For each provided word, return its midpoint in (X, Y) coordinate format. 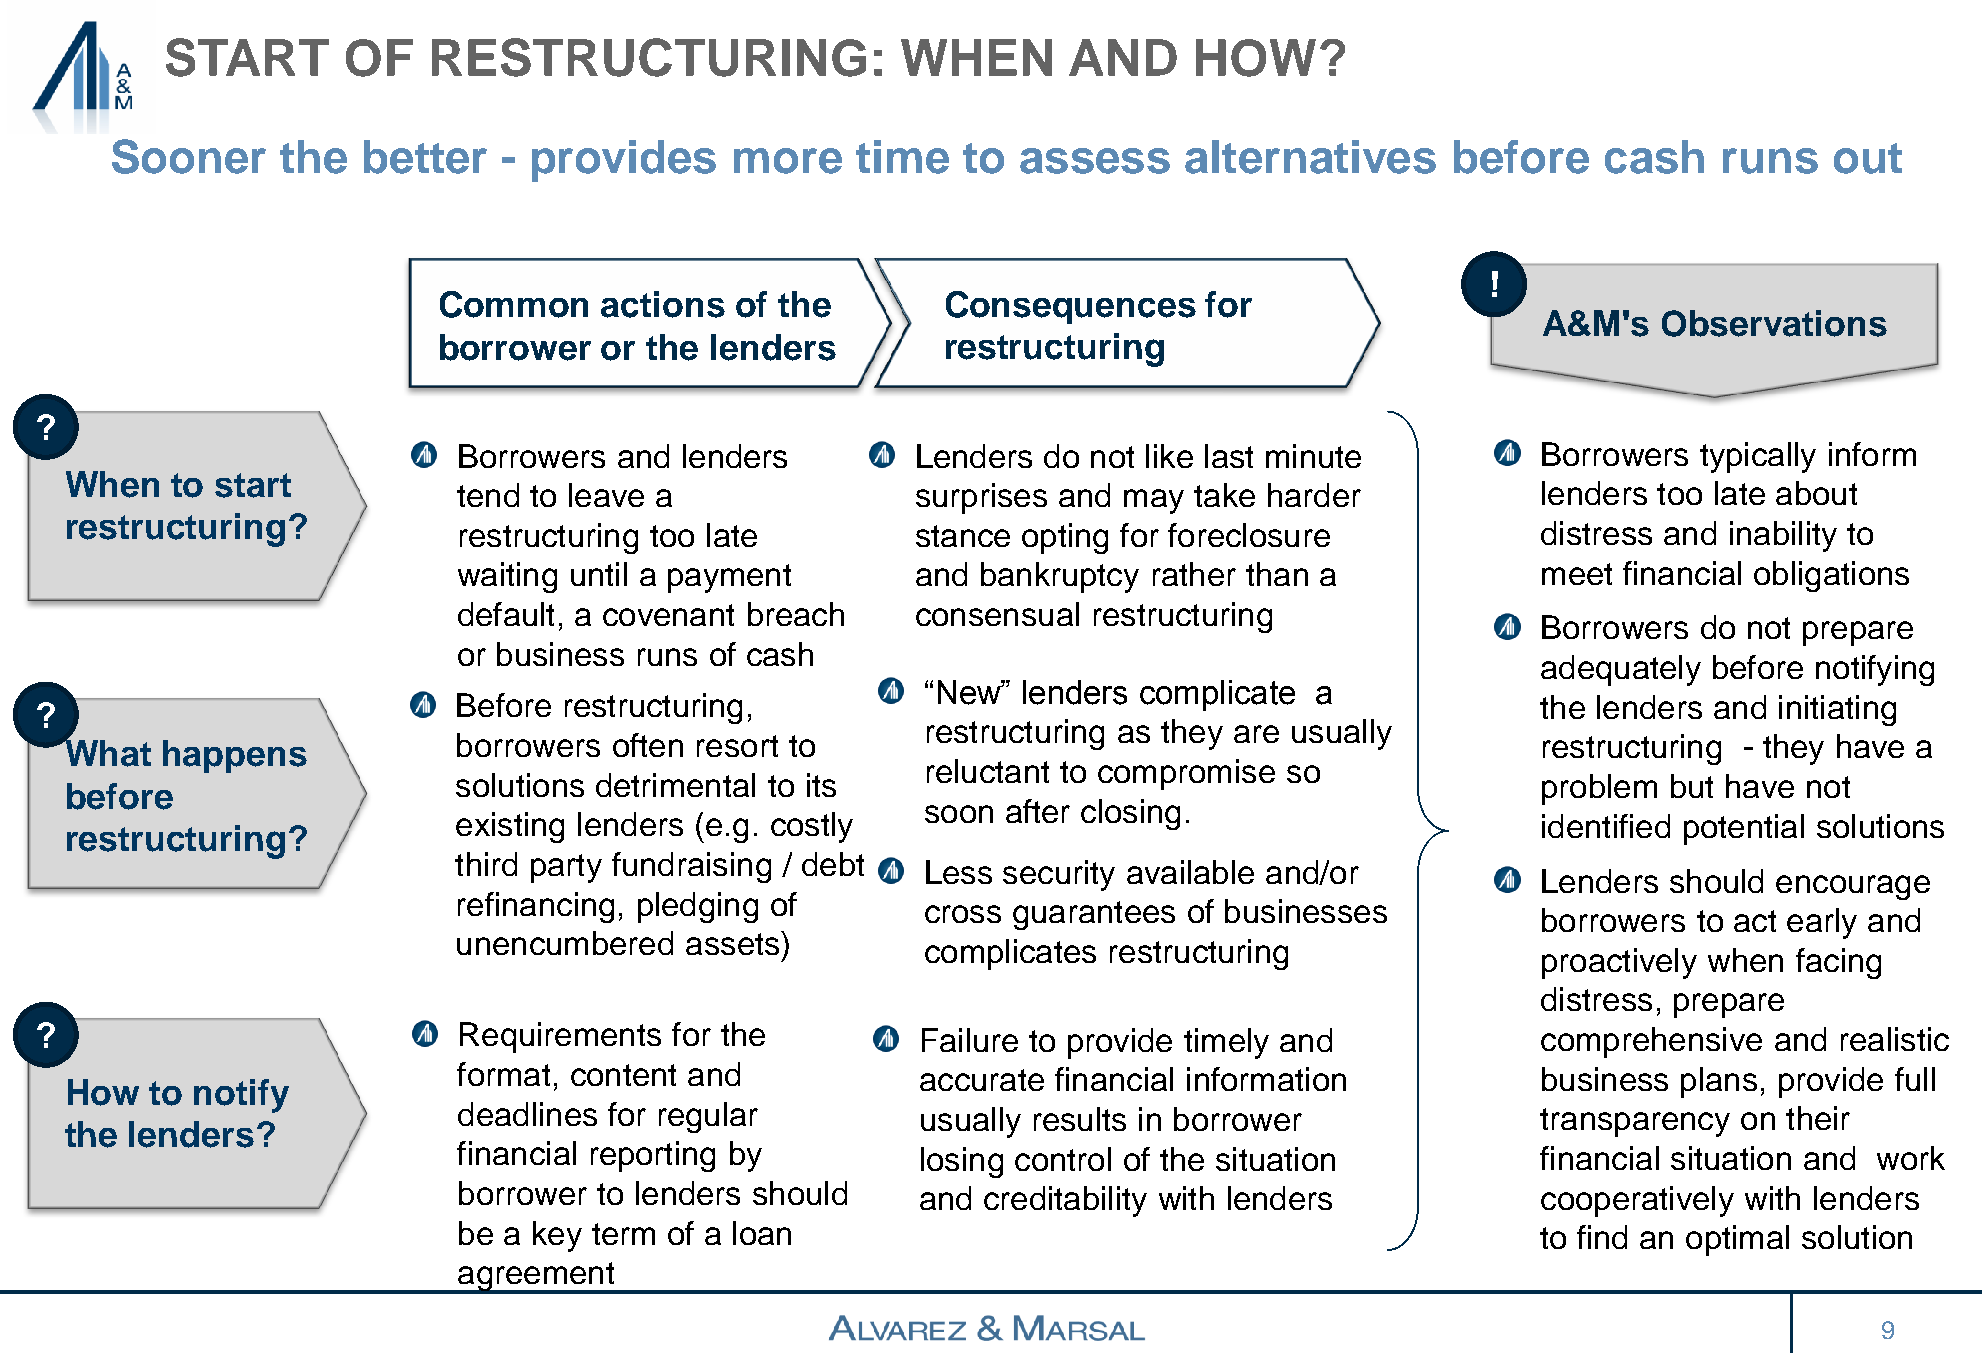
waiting (507, 577)
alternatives (1310, 157)
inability (1783, 536)
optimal (1737, 1240)
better (425, 157)
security (1059, 875)
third (486, 864)
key (557, 1236)
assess (1095, 161)
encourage (1853, 887)
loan (762, 1233)
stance (963, 536)
